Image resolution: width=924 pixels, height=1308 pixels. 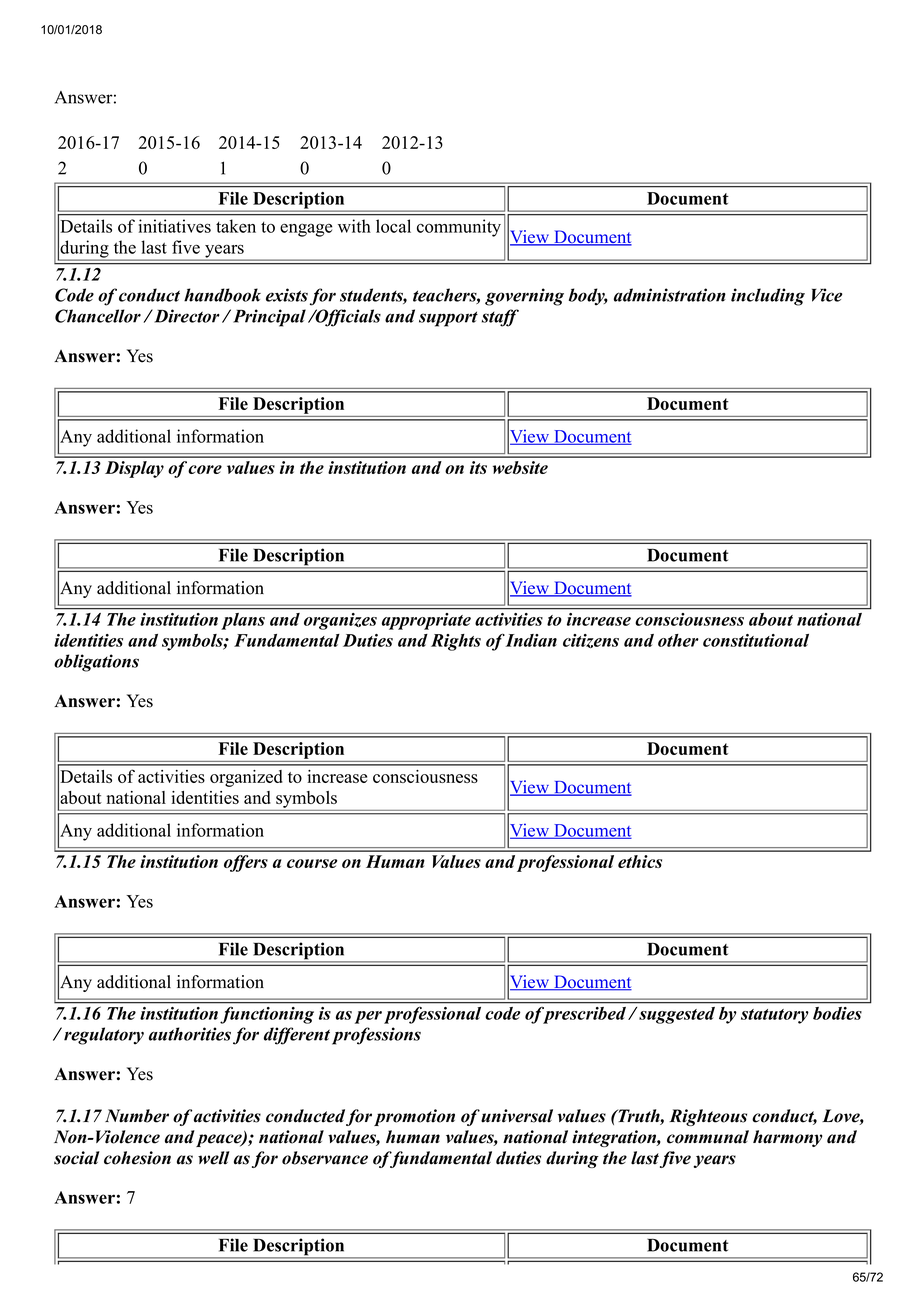 I want to click on course, so click(x=312, y=863).
